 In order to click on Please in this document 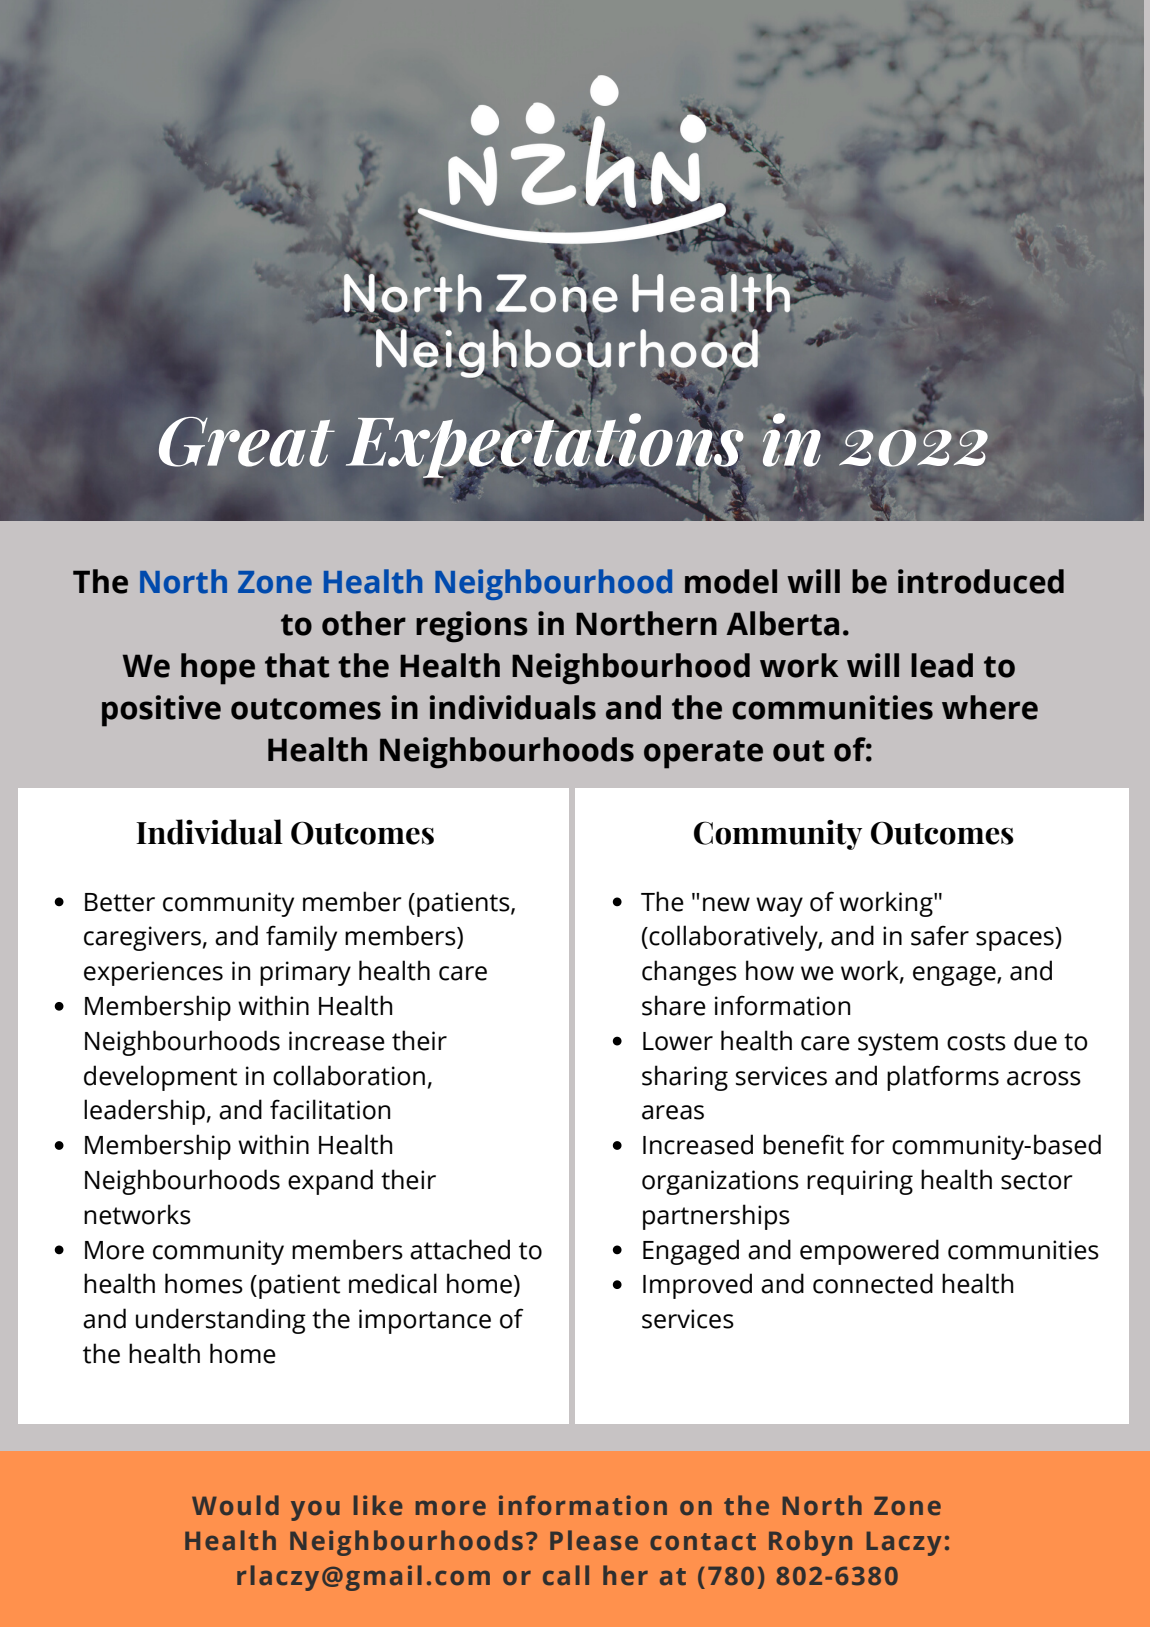, I will do `click(594, 1540)`.
